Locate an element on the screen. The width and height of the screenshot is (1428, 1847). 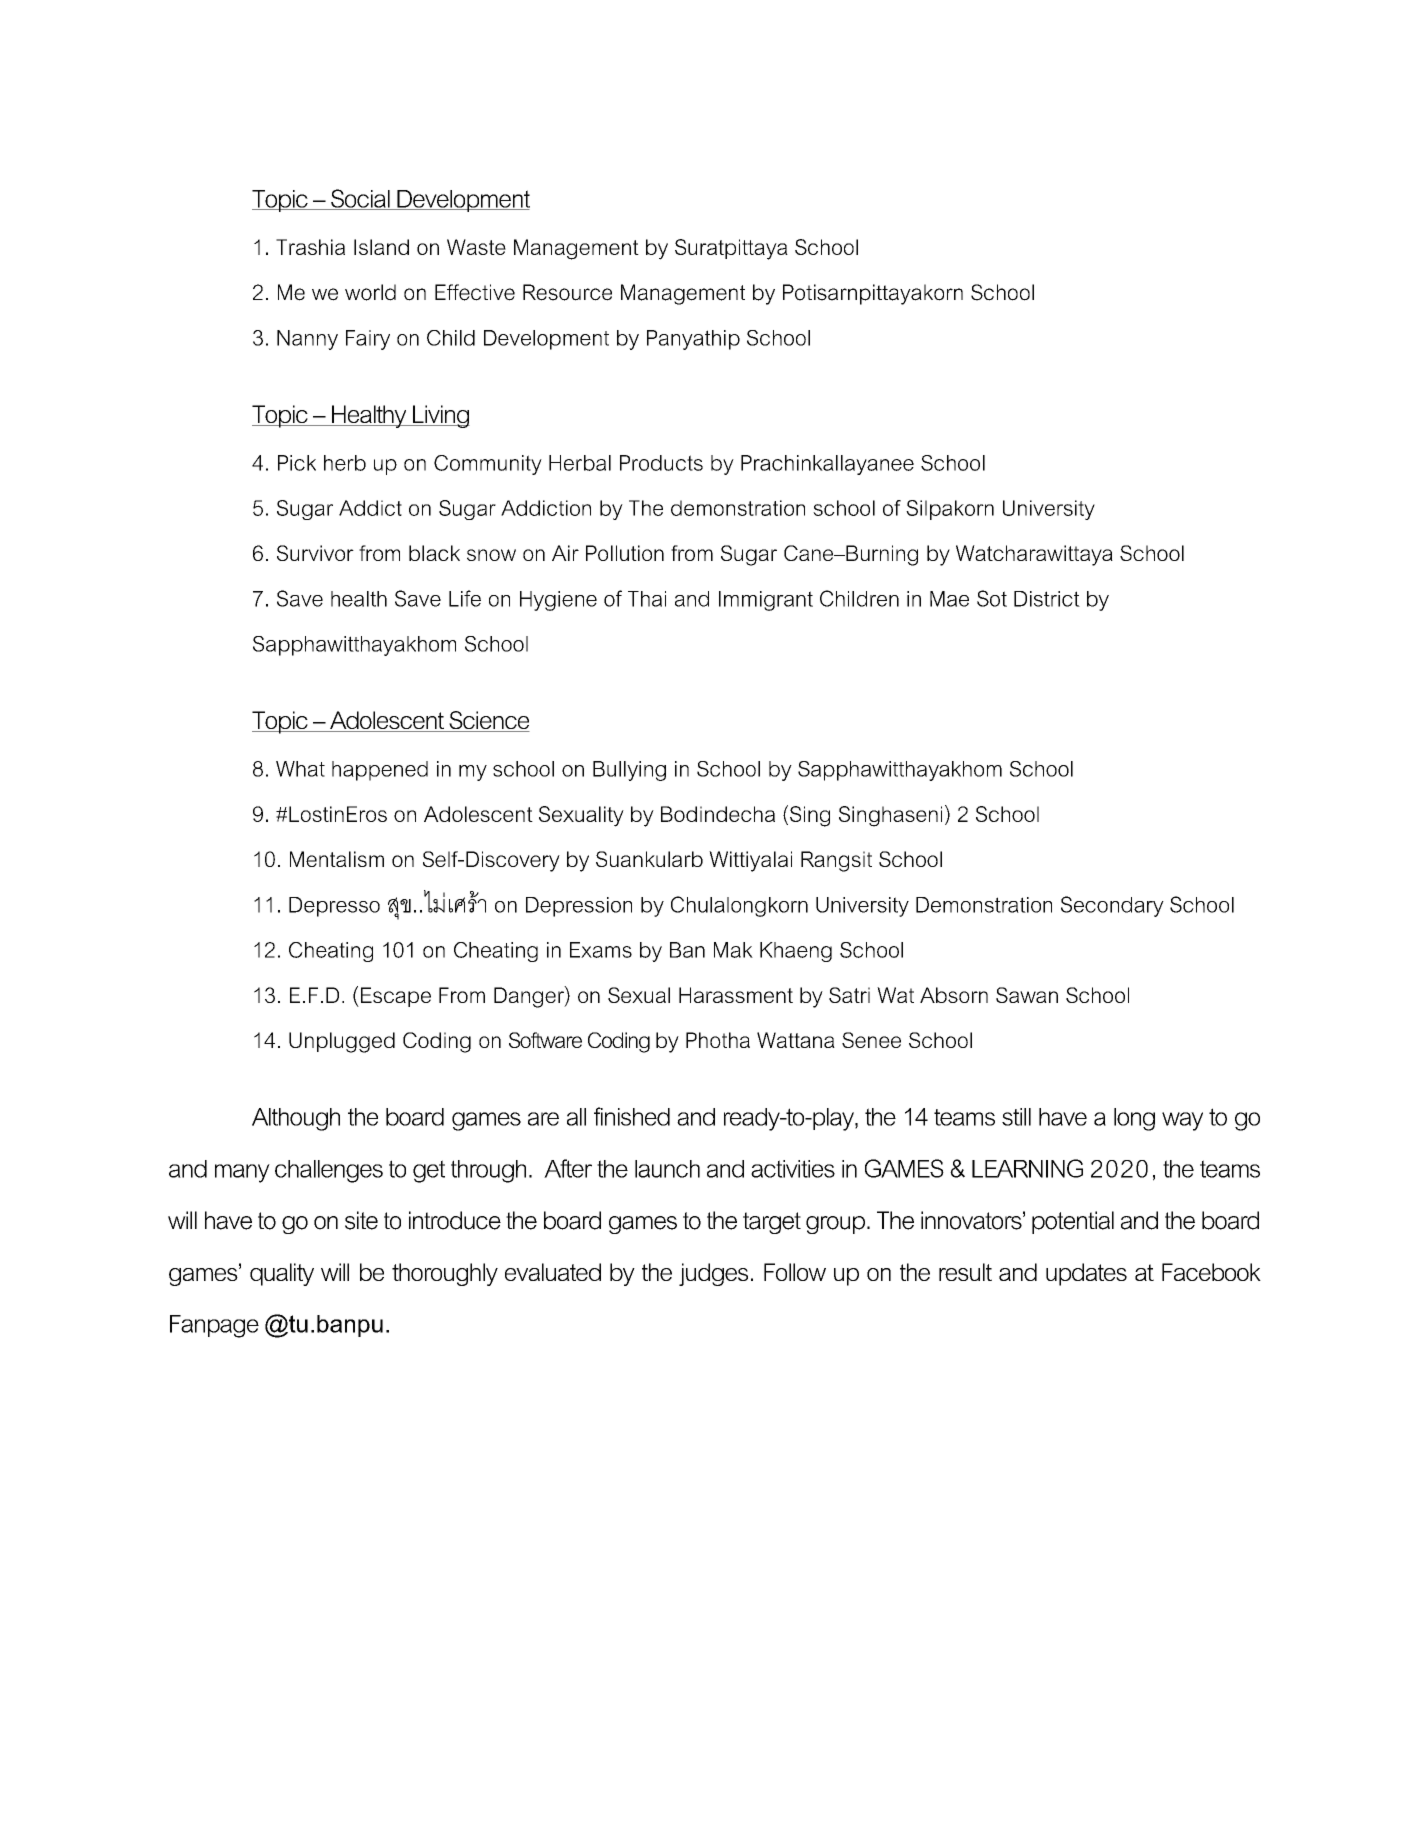
Products is located at coordinates (661, 463).
